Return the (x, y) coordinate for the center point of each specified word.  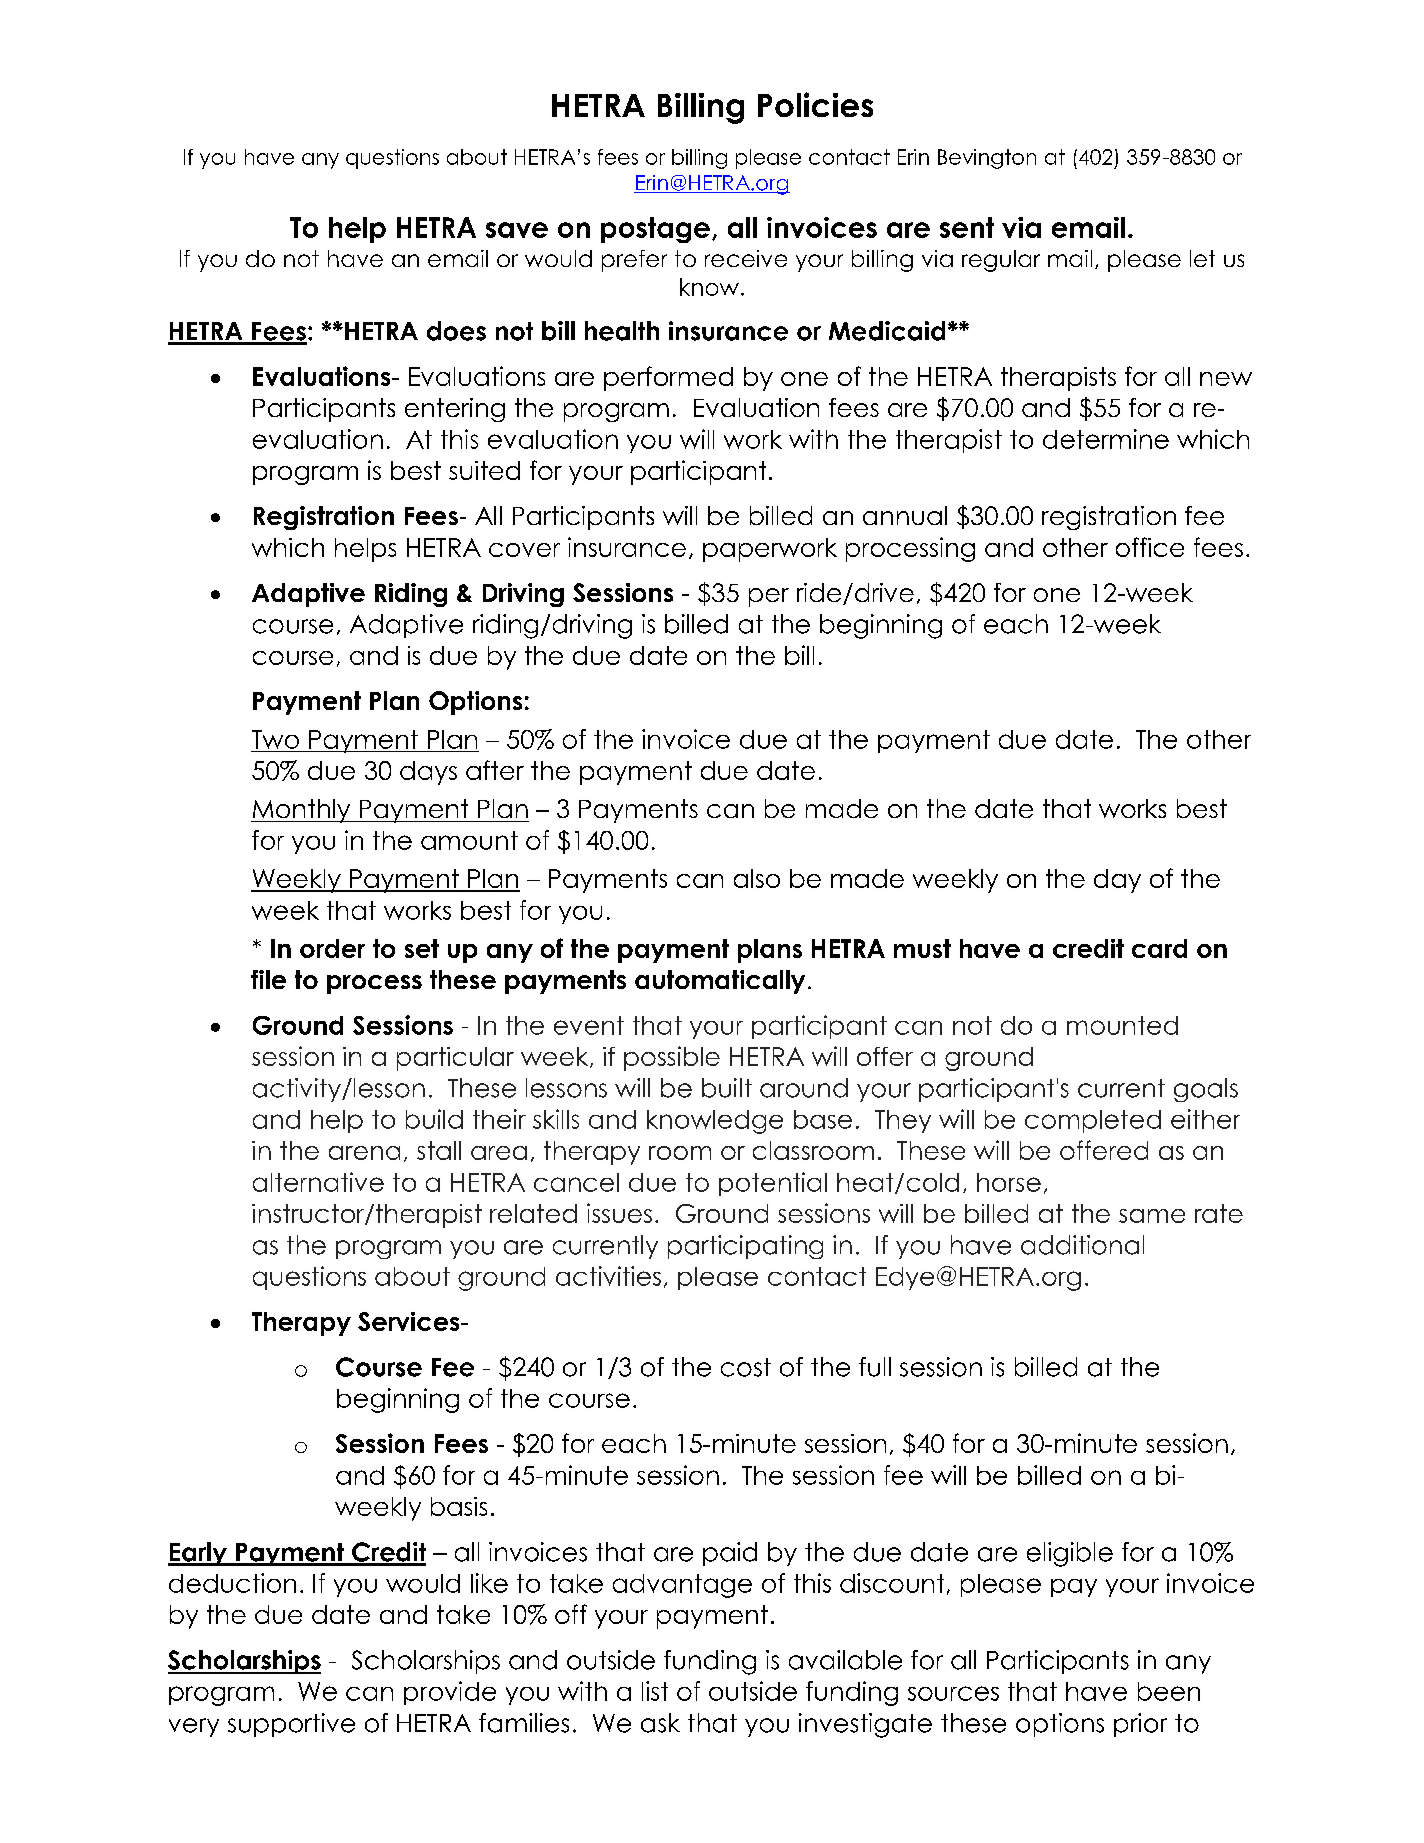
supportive (291, 1725)
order (332, 948)
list (655, 1691)
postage (655, 230)
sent (967, 227)
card (1159, 948)
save (517, 230)
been (1169, 1691)
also (757, 878)
